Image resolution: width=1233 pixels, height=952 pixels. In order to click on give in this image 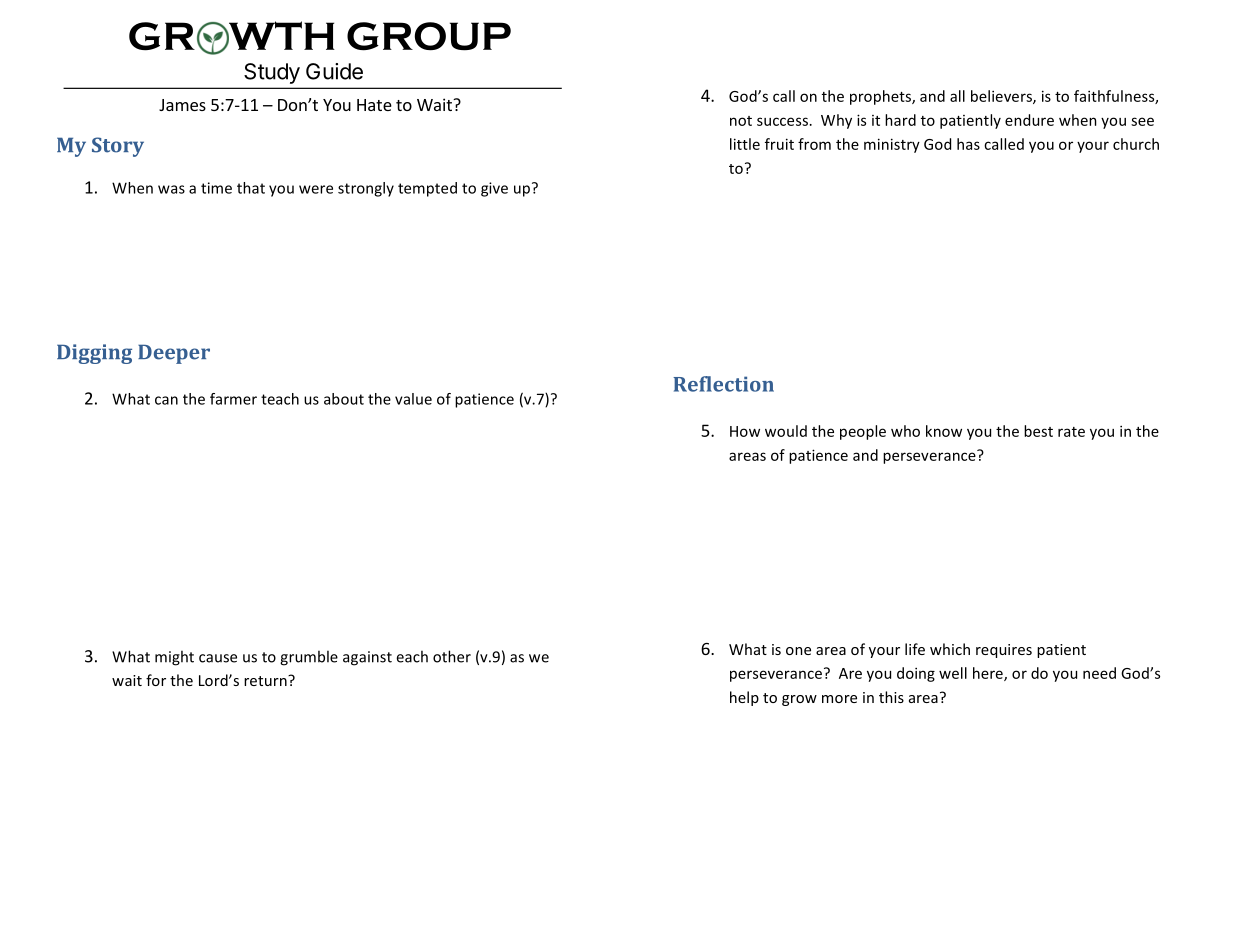, I will do `click(494, 189)`.
